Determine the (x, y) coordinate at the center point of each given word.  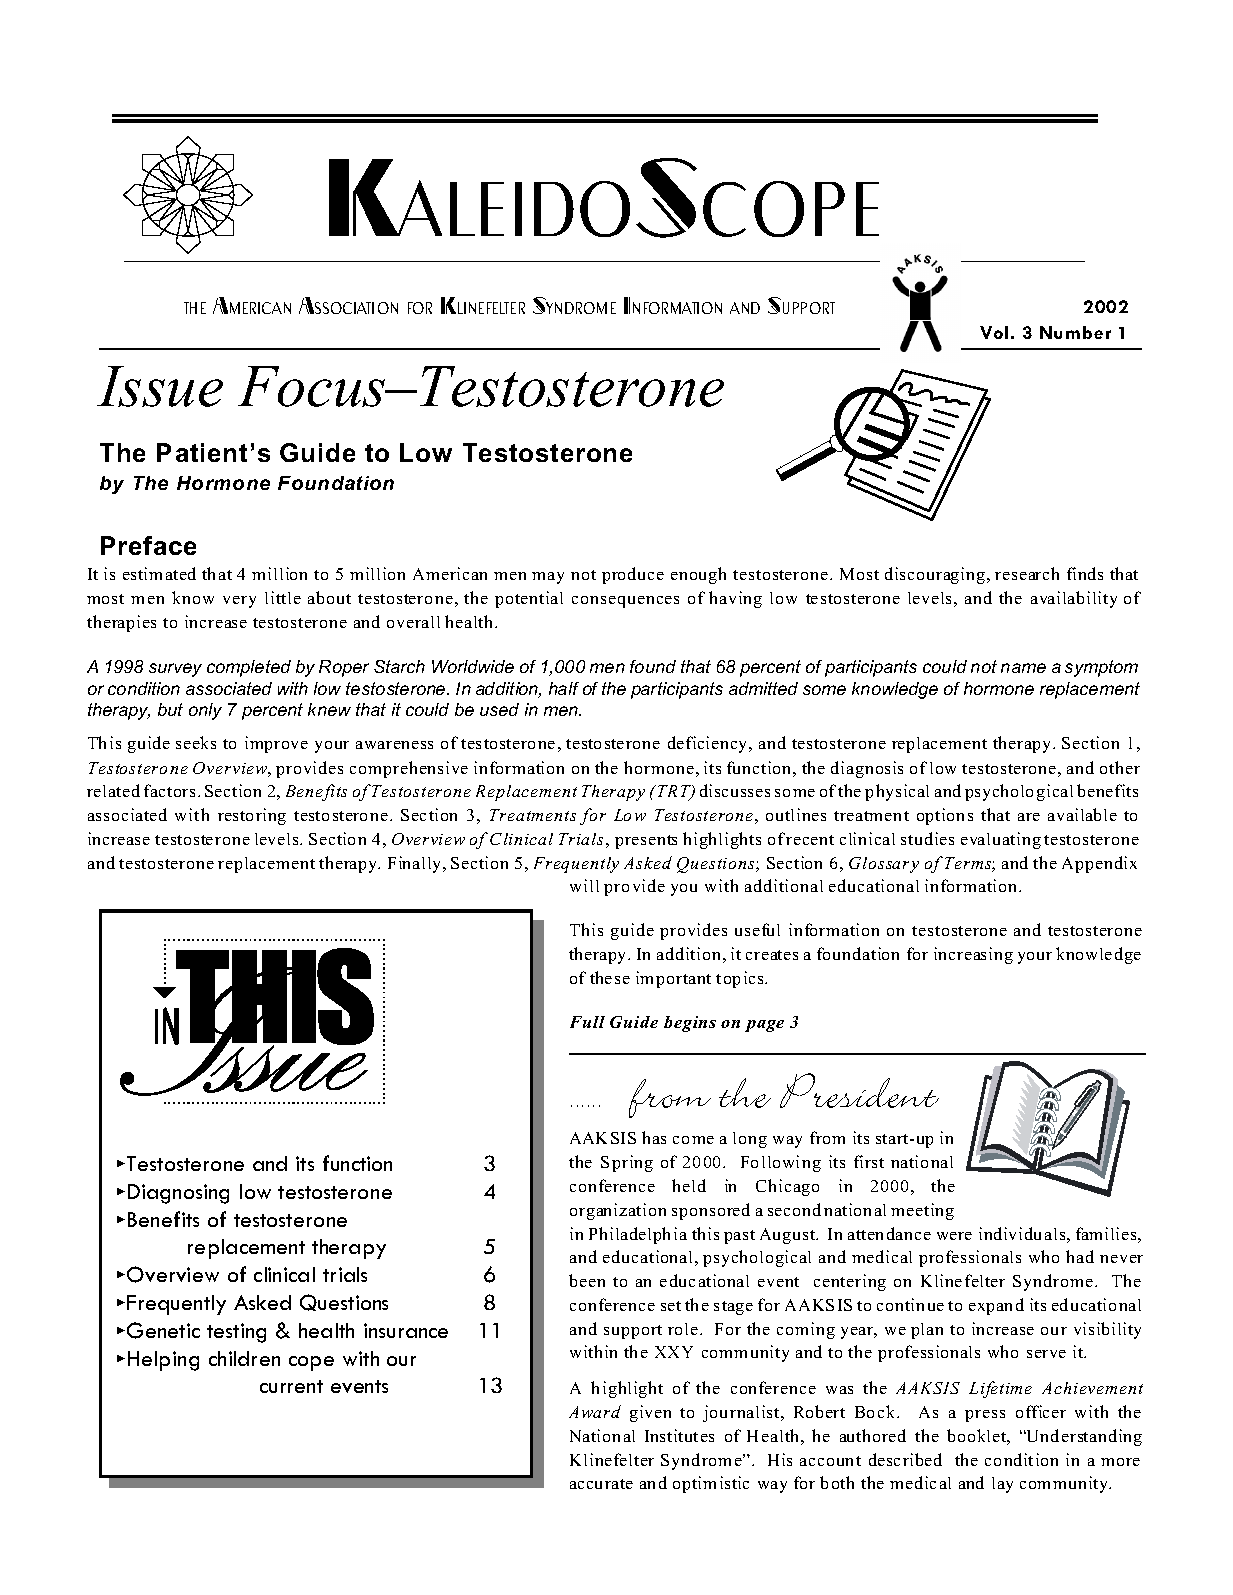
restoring (252, 816)
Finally (416, 864)
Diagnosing (178, 1194)
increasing (973, 955)
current (291, 1386)
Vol (994, 332)
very (239, 602)
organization (618, 1211)
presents (646, 842)
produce (633, 575)
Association (348, 305)
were (954, 1236)
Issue (160, 386)
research (1027, 573)
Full (587, 1022)
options (945, 816)
